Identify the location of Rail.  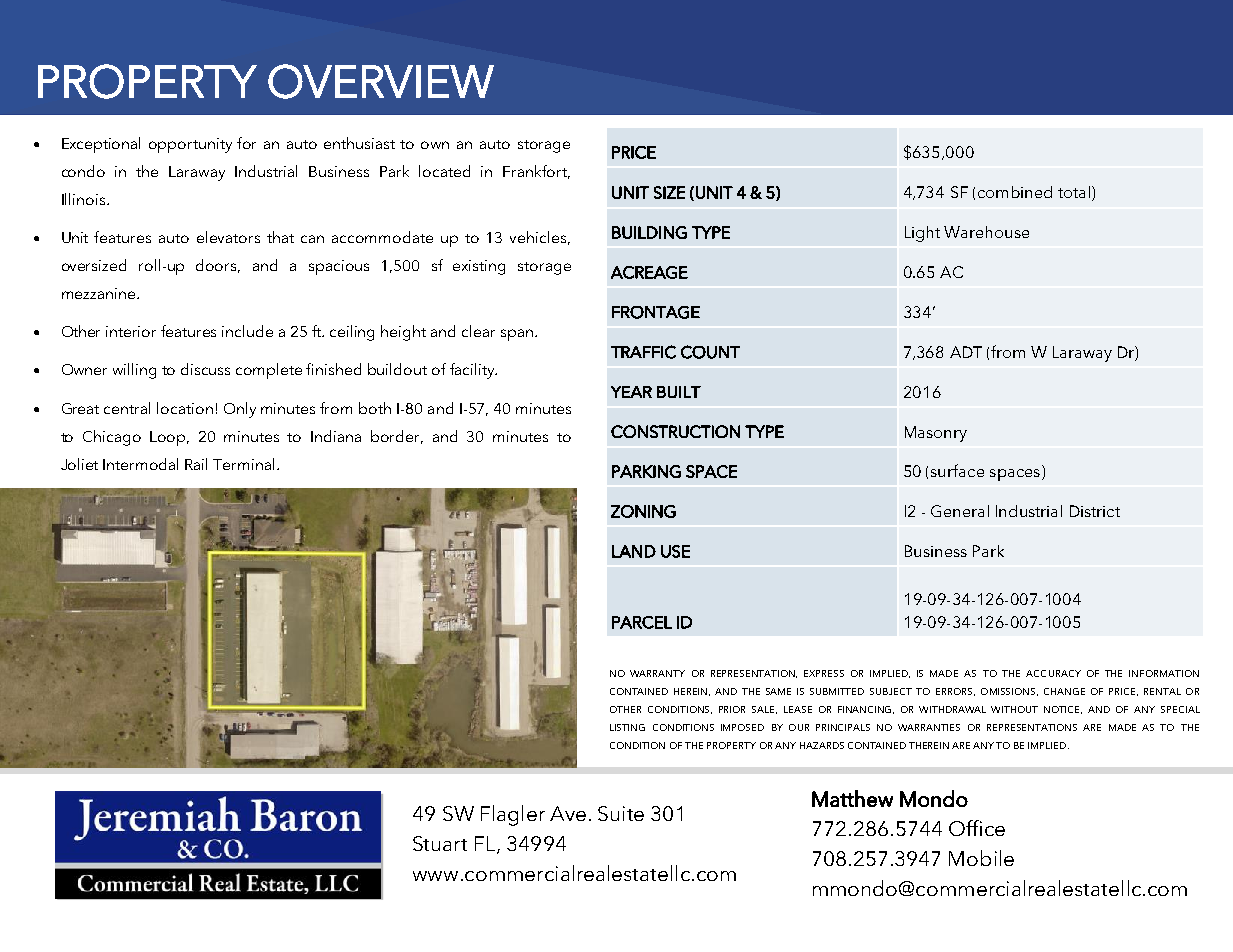
(196, 464).
